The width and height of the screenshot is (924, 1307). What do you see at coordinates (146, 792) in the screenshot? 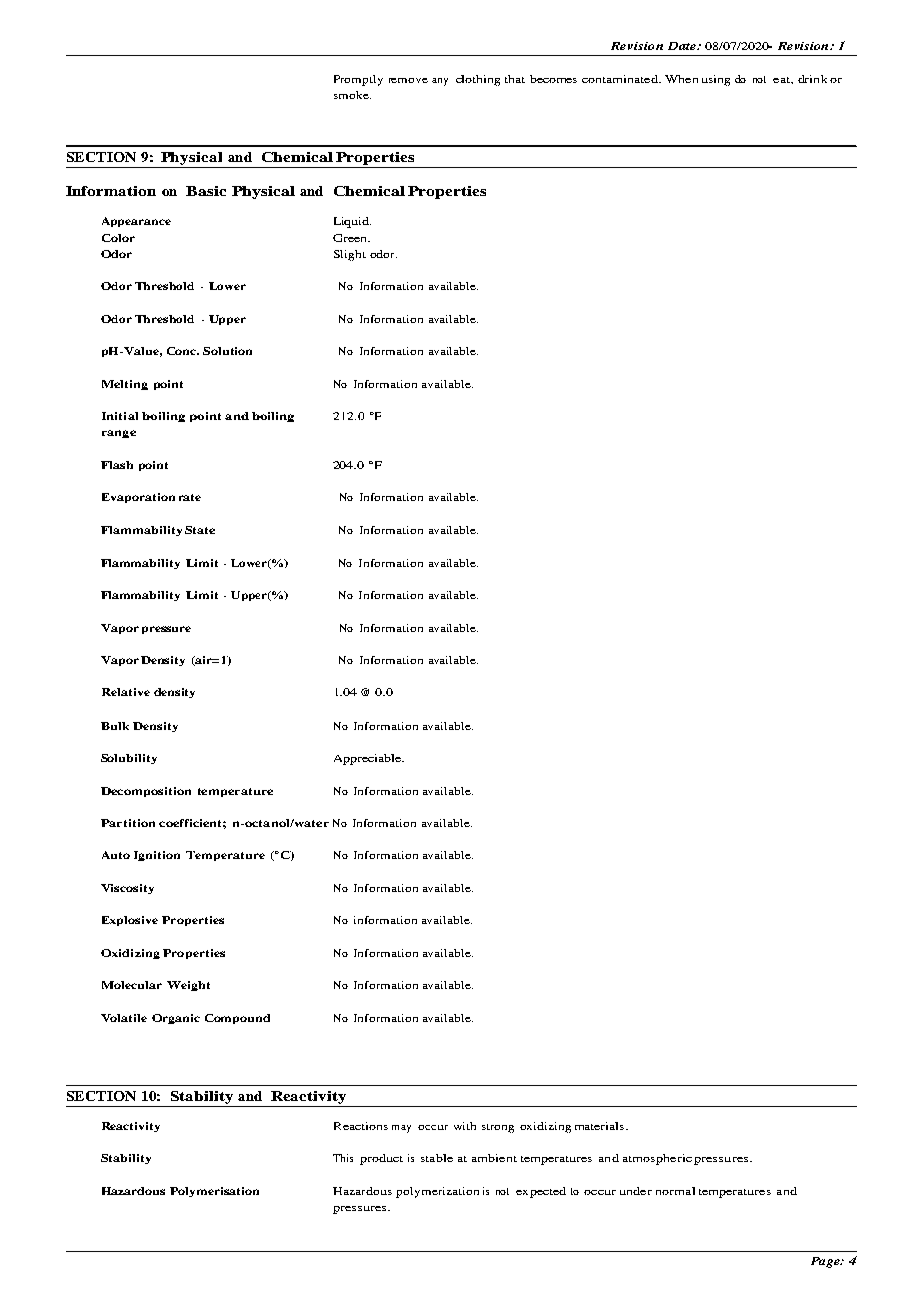
I see `Decomposition` at bounding box center [146, 792].
